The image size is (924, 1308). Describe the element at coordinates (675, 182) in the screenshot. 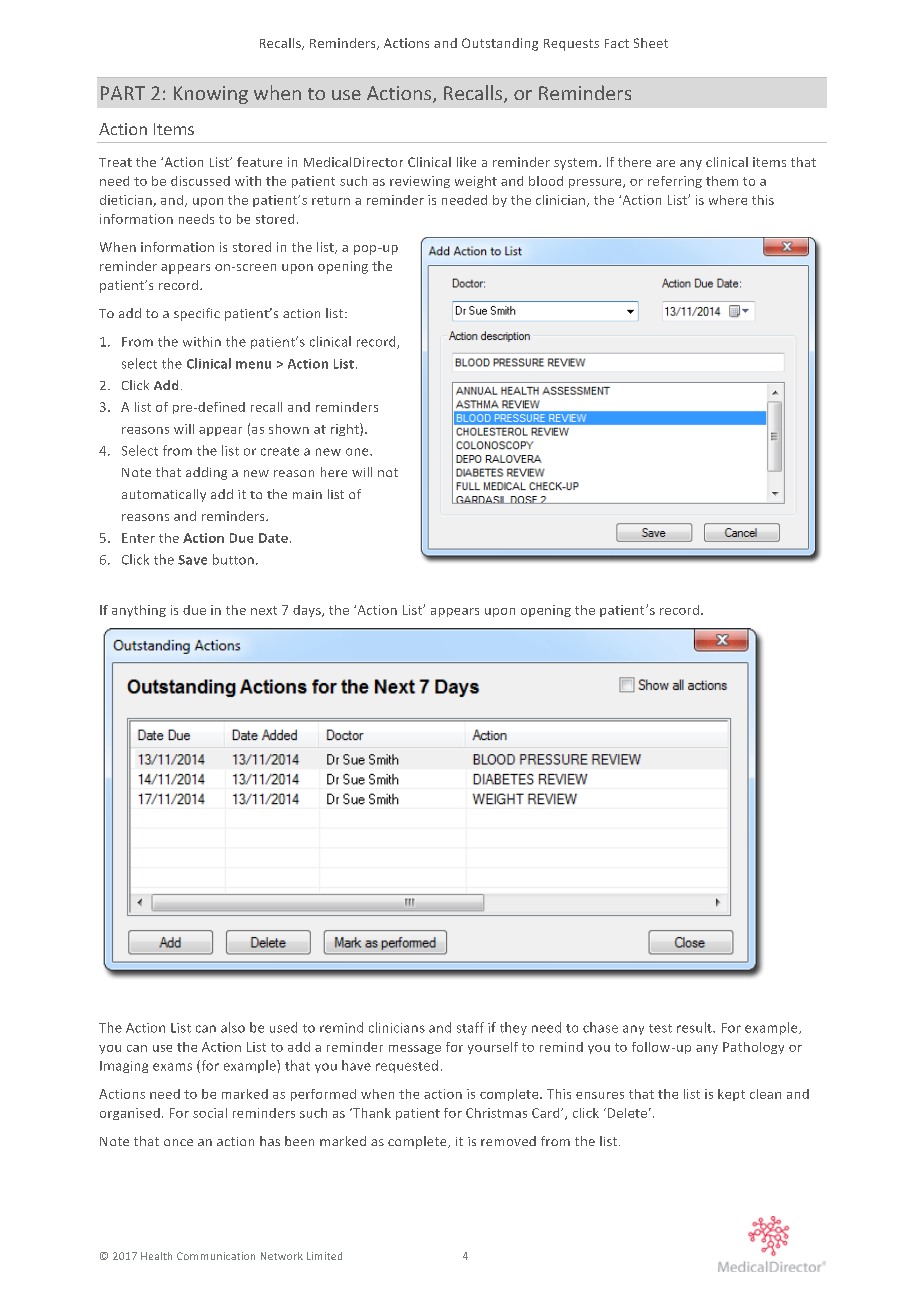

I see `referring` at that location.
